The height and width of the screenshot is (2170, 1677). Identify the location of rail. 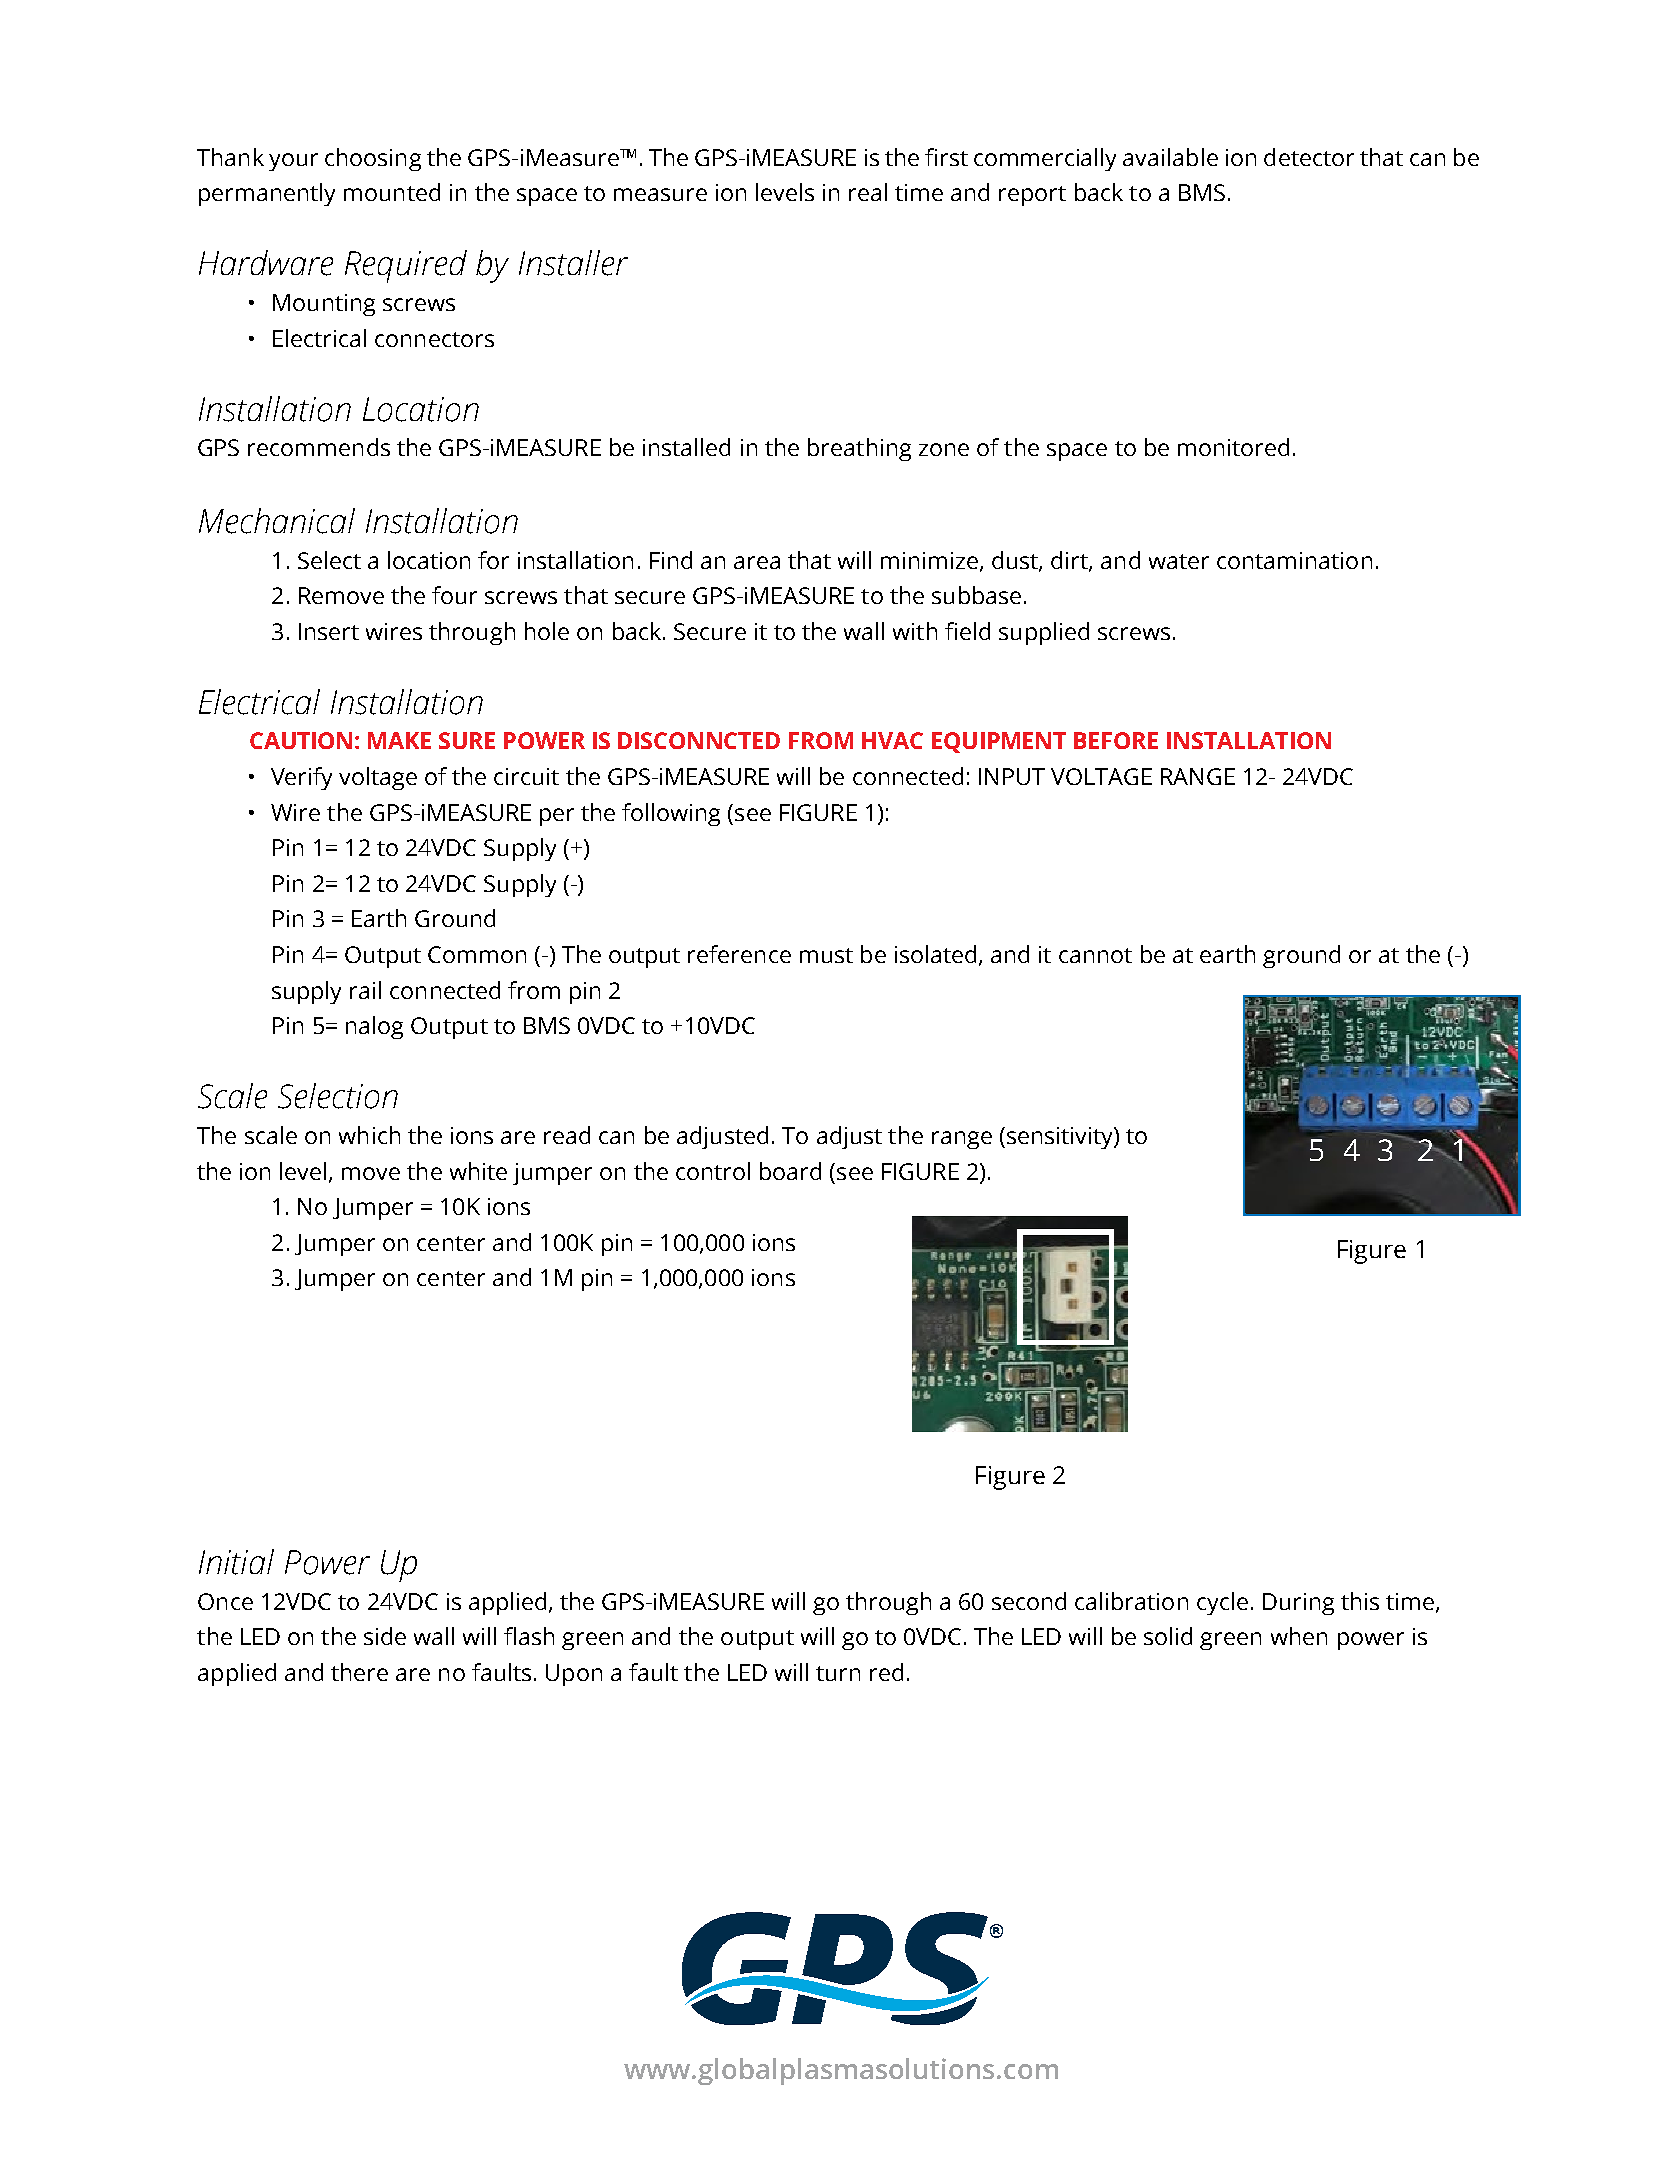
(365, 990).
